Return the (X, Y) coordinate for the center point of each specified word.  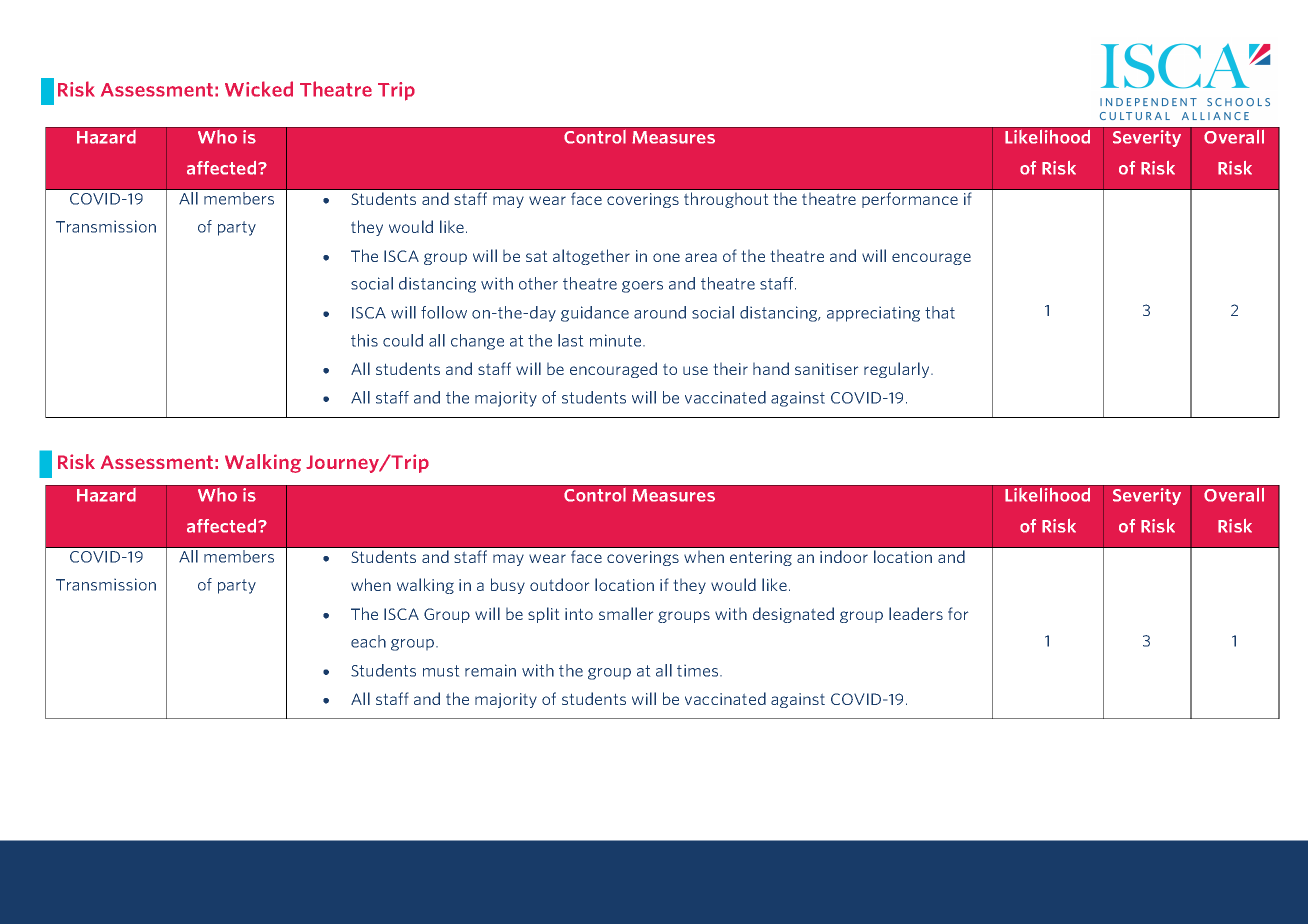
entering (761, 558)
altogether (591, 257)
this (364, 340)
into (579, 614)
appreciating (873, 314)
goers (642, 287)
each (368, 641)
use (695, 370)
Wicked (259, 89)
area (701, 257)
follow (444, 312)
